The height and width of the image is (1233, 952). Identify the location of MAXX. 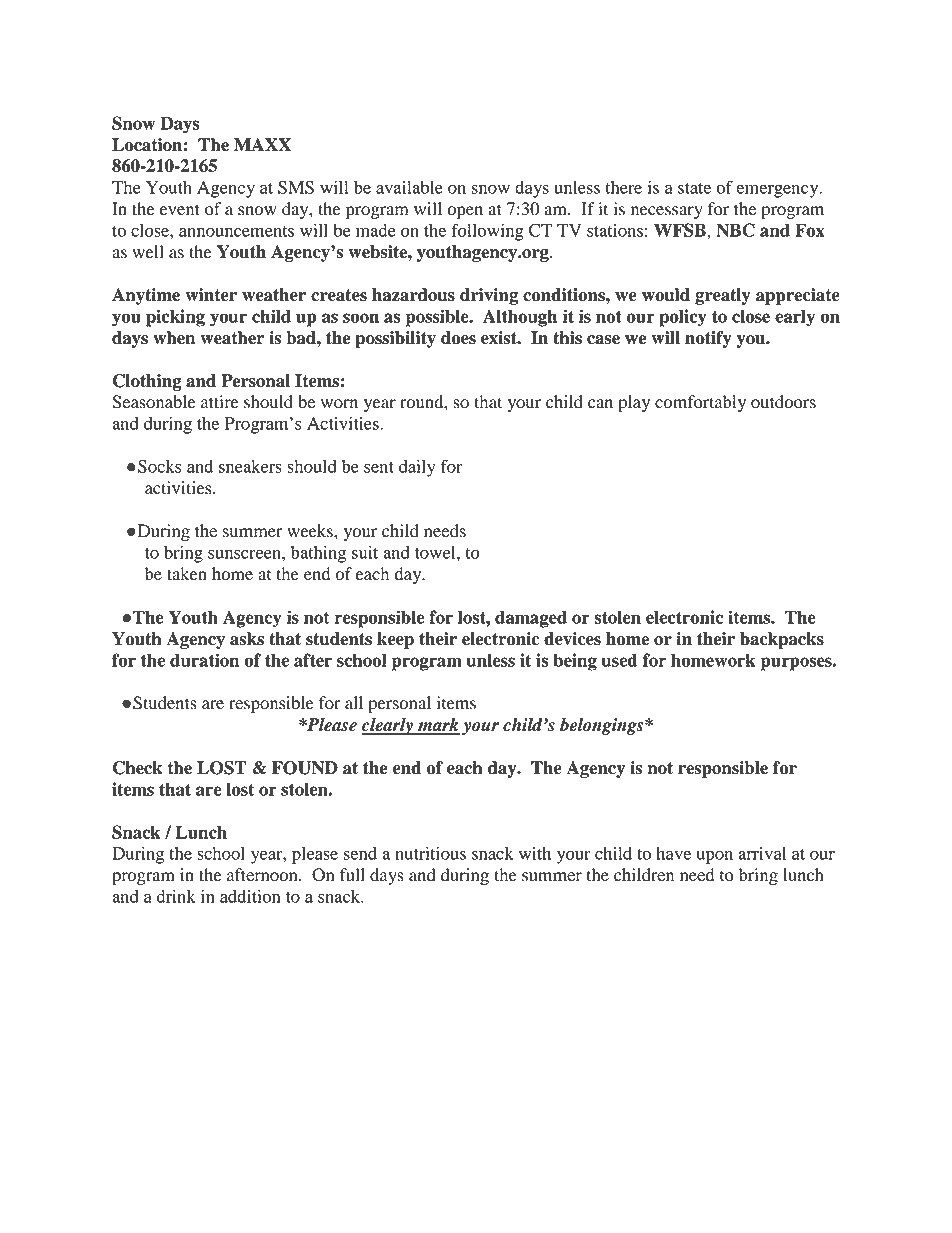
(262, 144).
